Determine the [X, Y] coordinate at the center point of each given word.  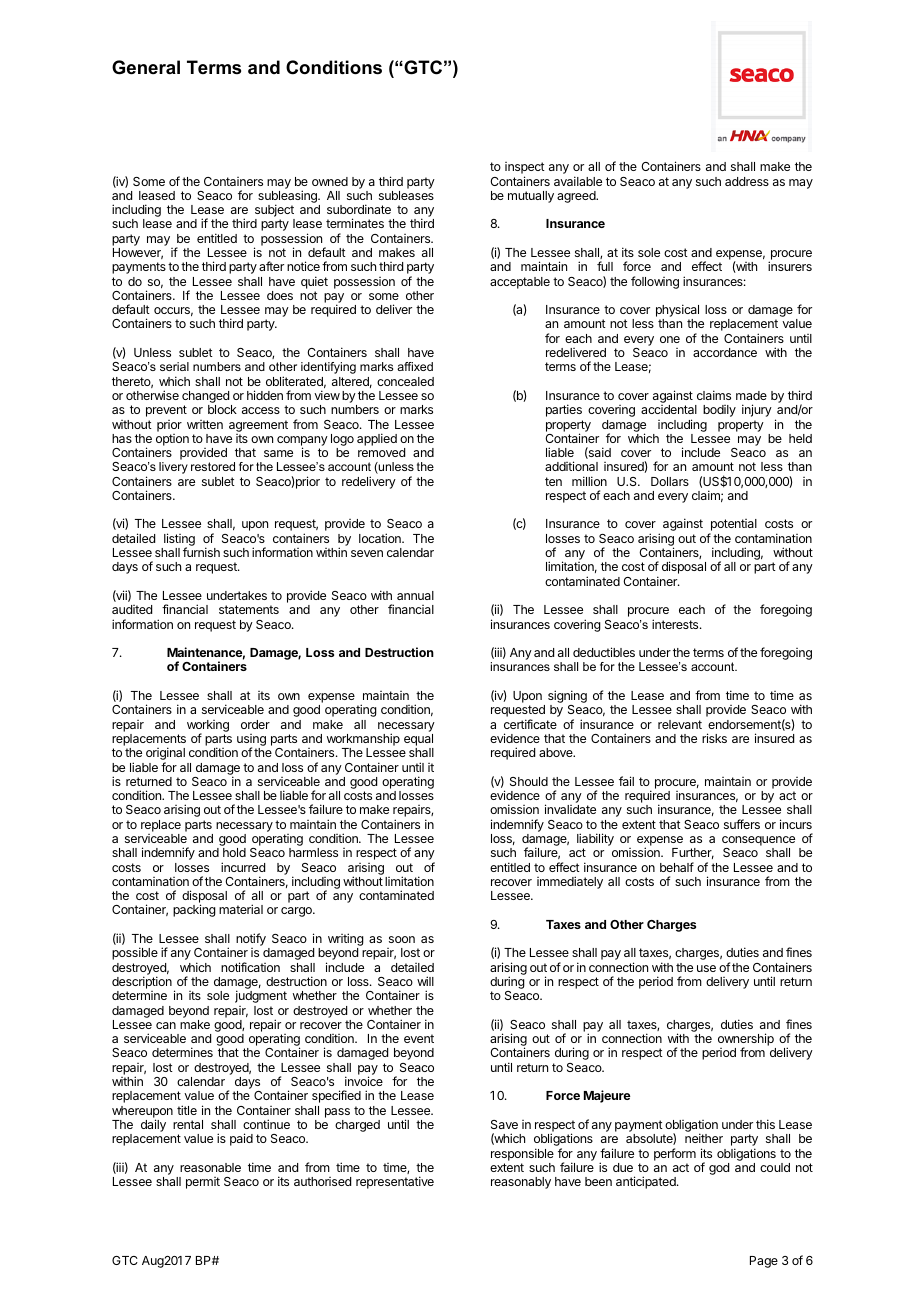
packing [194, 910]
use [706, 968]
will [425, 981]
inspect [525, 169]
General [146, 67]
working [208, 727]
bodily [719, 411]
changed [205, 398]
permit [203, 1183]
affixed [415, 366]
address [747, 181]
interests [676, 624]
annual [415, 595]
